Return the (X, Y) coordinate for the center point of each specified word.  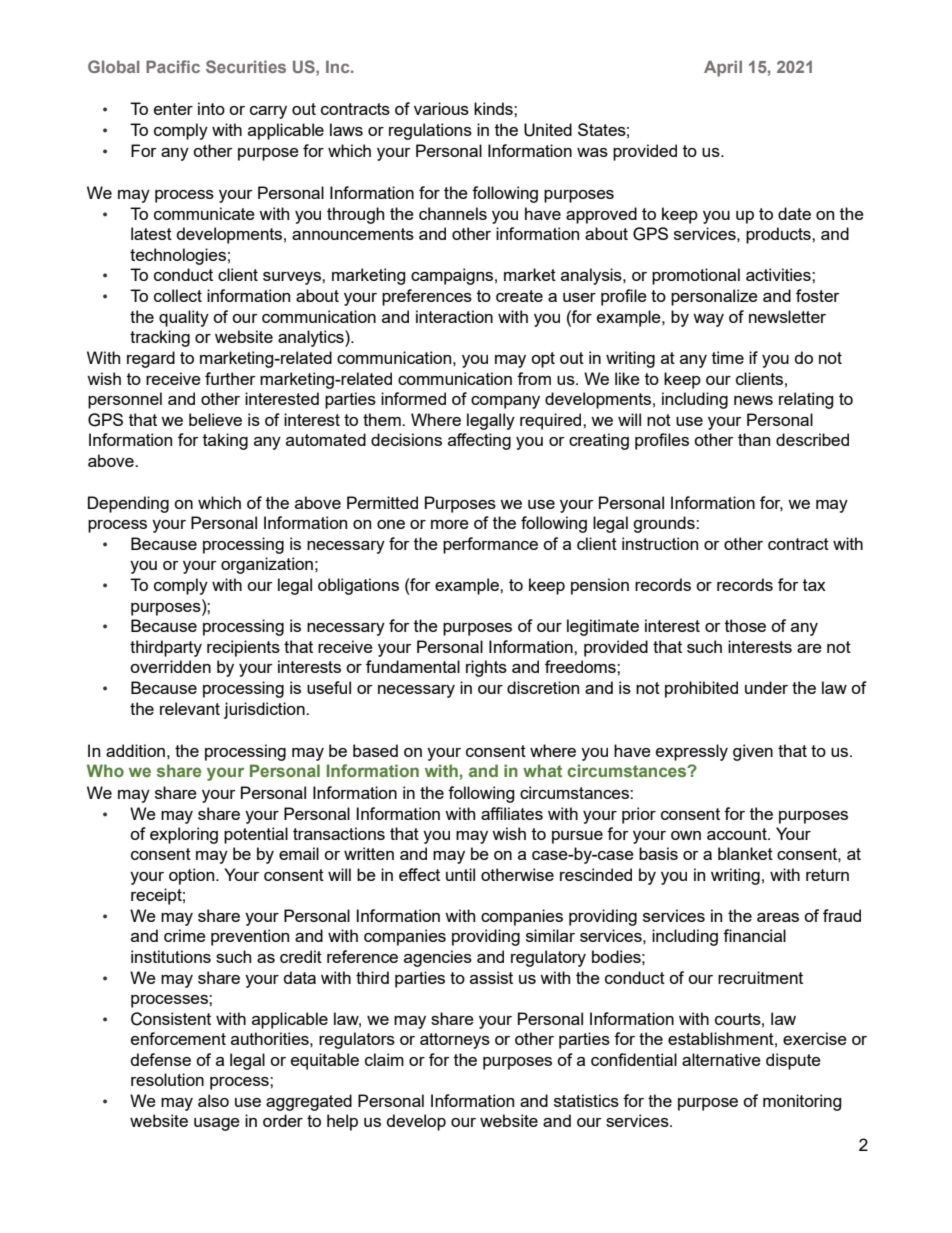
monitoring (802, 1102)
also (213, 1100)
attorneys (455, 1041)
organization (267, 565)
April (723, 68)
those (745, 625)
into (211, 108)
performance (490, 545)
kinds (494, 108)
